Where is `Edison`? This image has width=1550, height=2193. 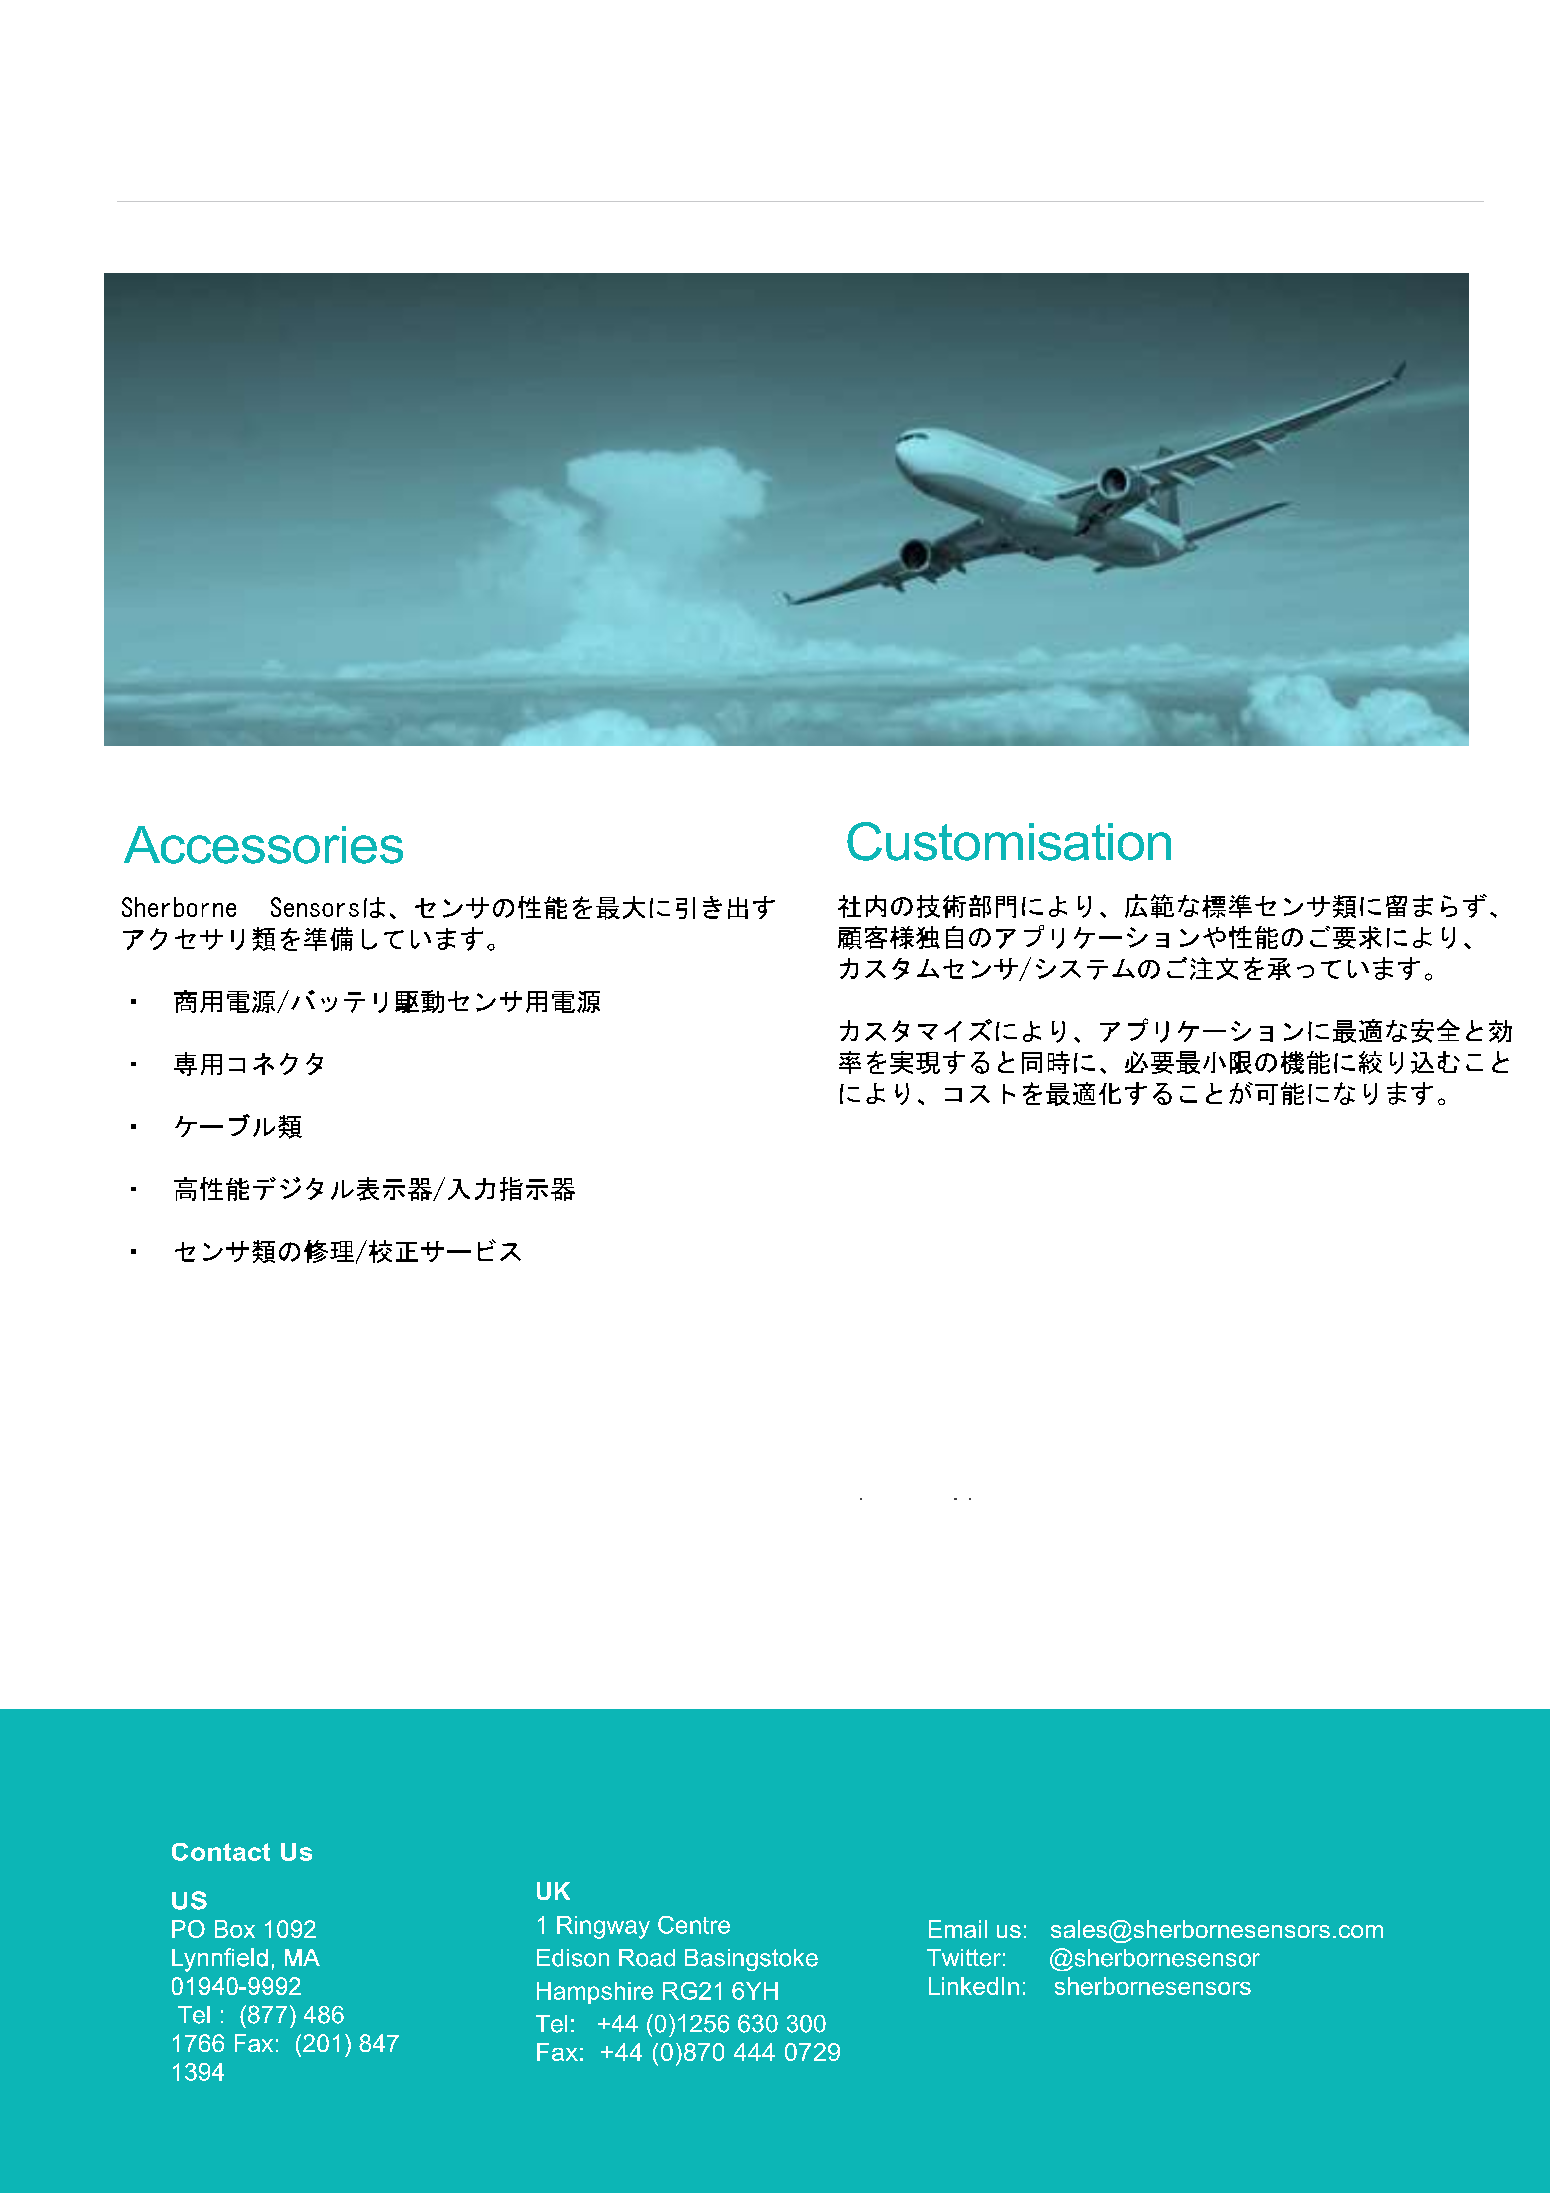
Edison is located at coordinates (573, 1958).
